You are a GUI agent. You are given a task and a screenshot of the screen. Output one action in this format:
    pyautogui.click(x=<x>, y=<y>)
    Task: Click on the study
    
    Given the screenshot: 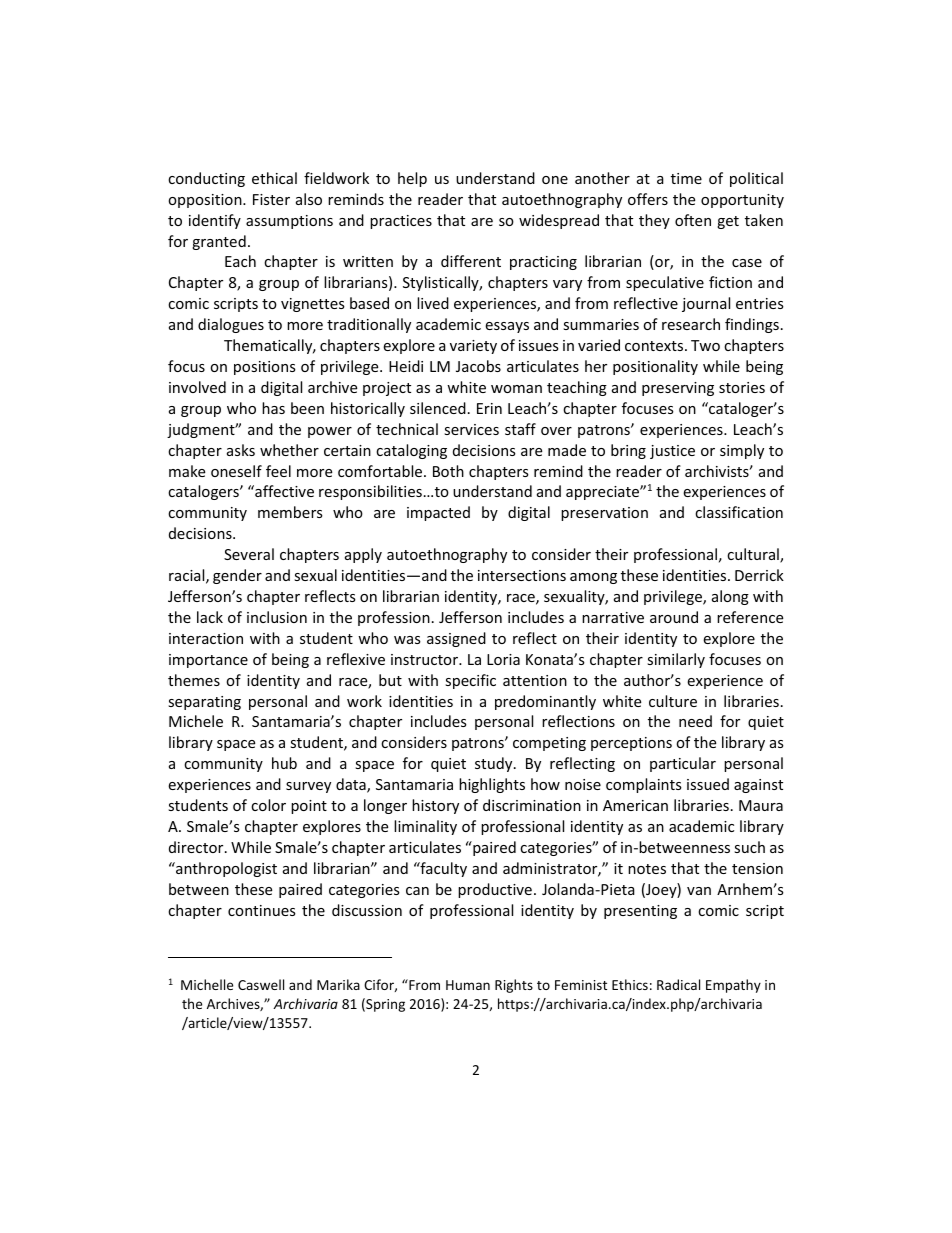 What is the action you would take?
    pyautogui.click(x=495, y=764)
